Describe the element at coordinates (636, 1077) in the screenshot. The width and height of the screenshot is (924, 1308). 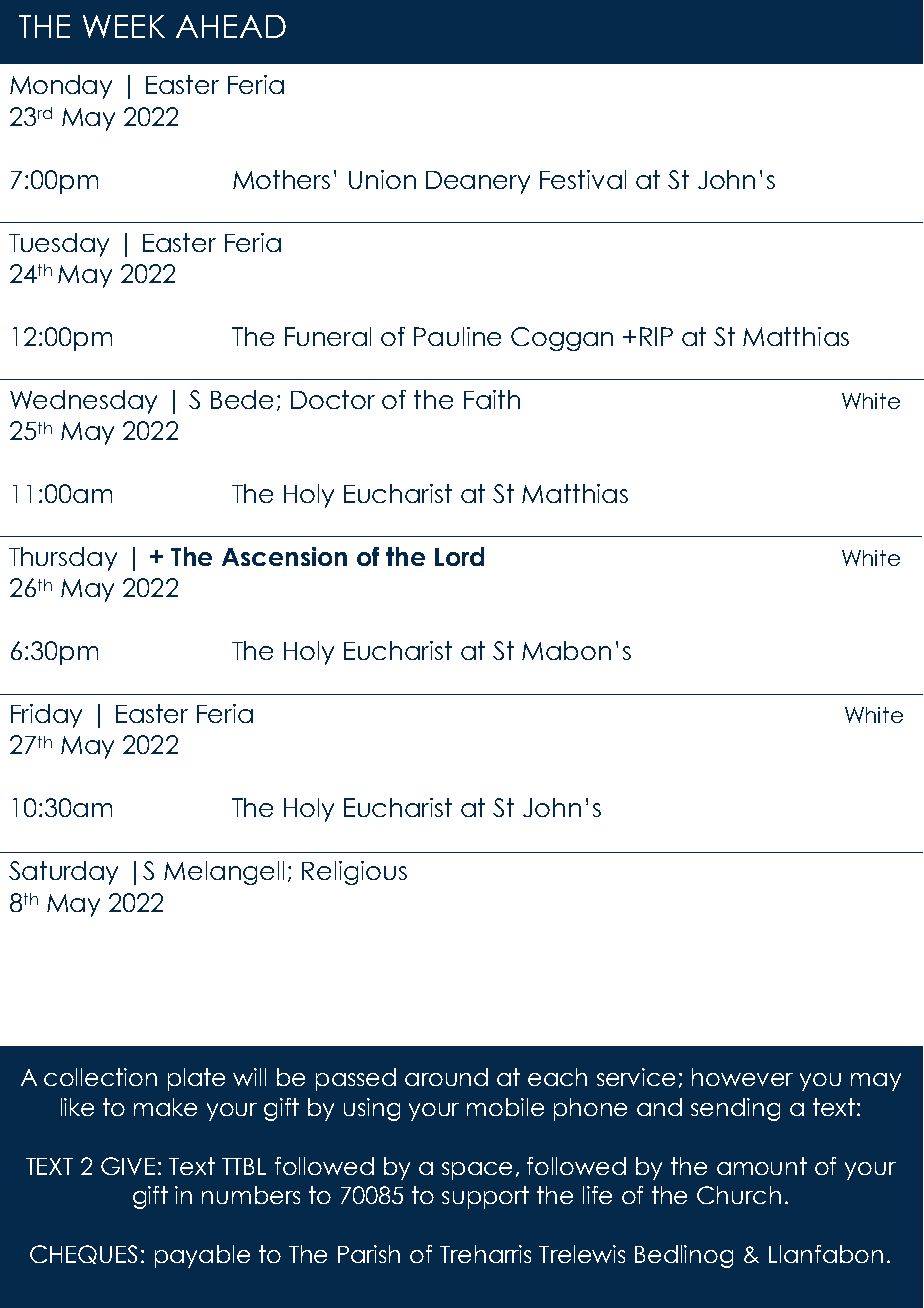
I see `service` at that location.
